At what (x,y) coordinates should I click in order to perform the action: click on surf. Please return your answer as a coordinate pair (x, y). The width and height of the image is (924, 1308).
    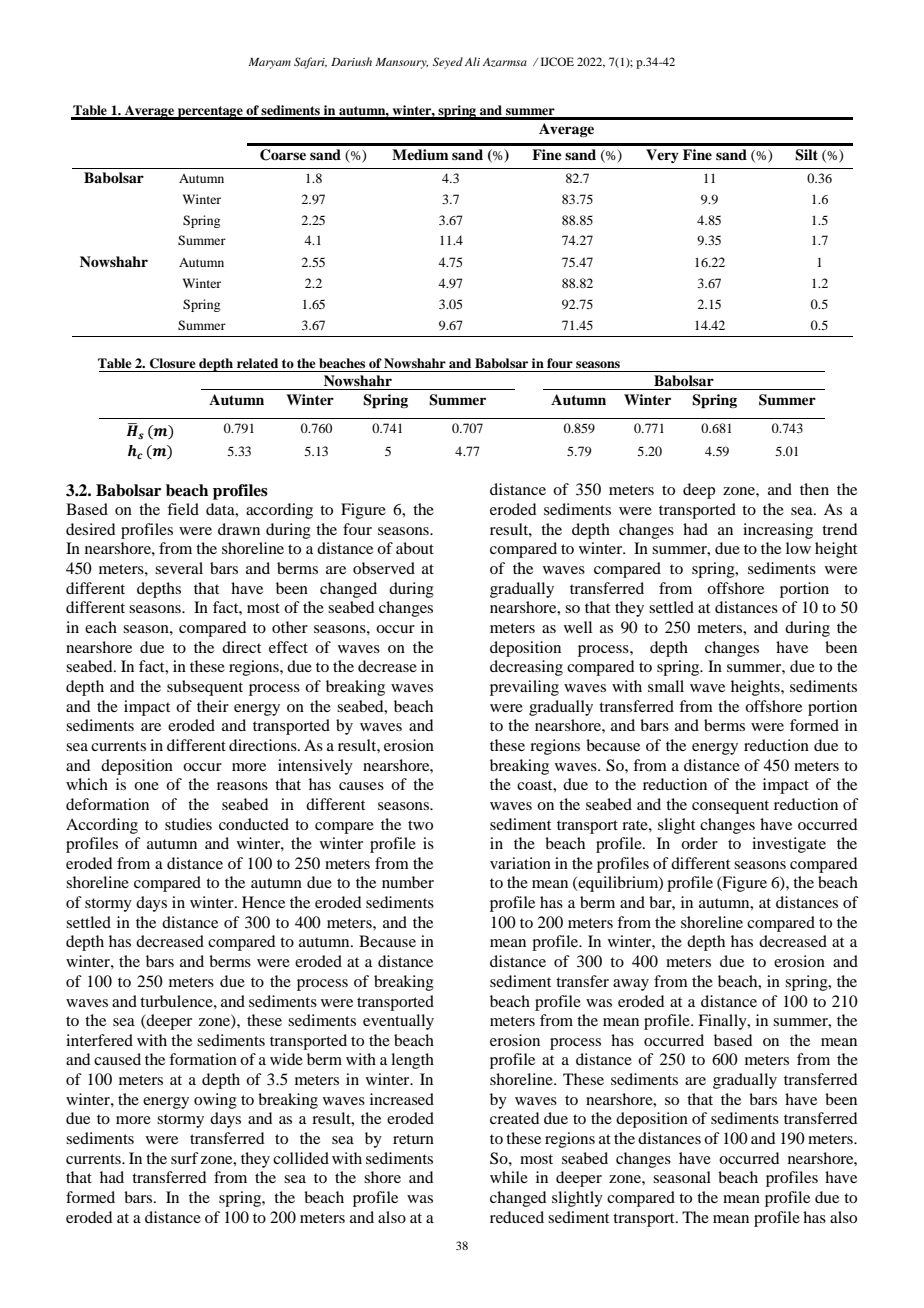
    Looking at the image, I should click on (185, 1158).
